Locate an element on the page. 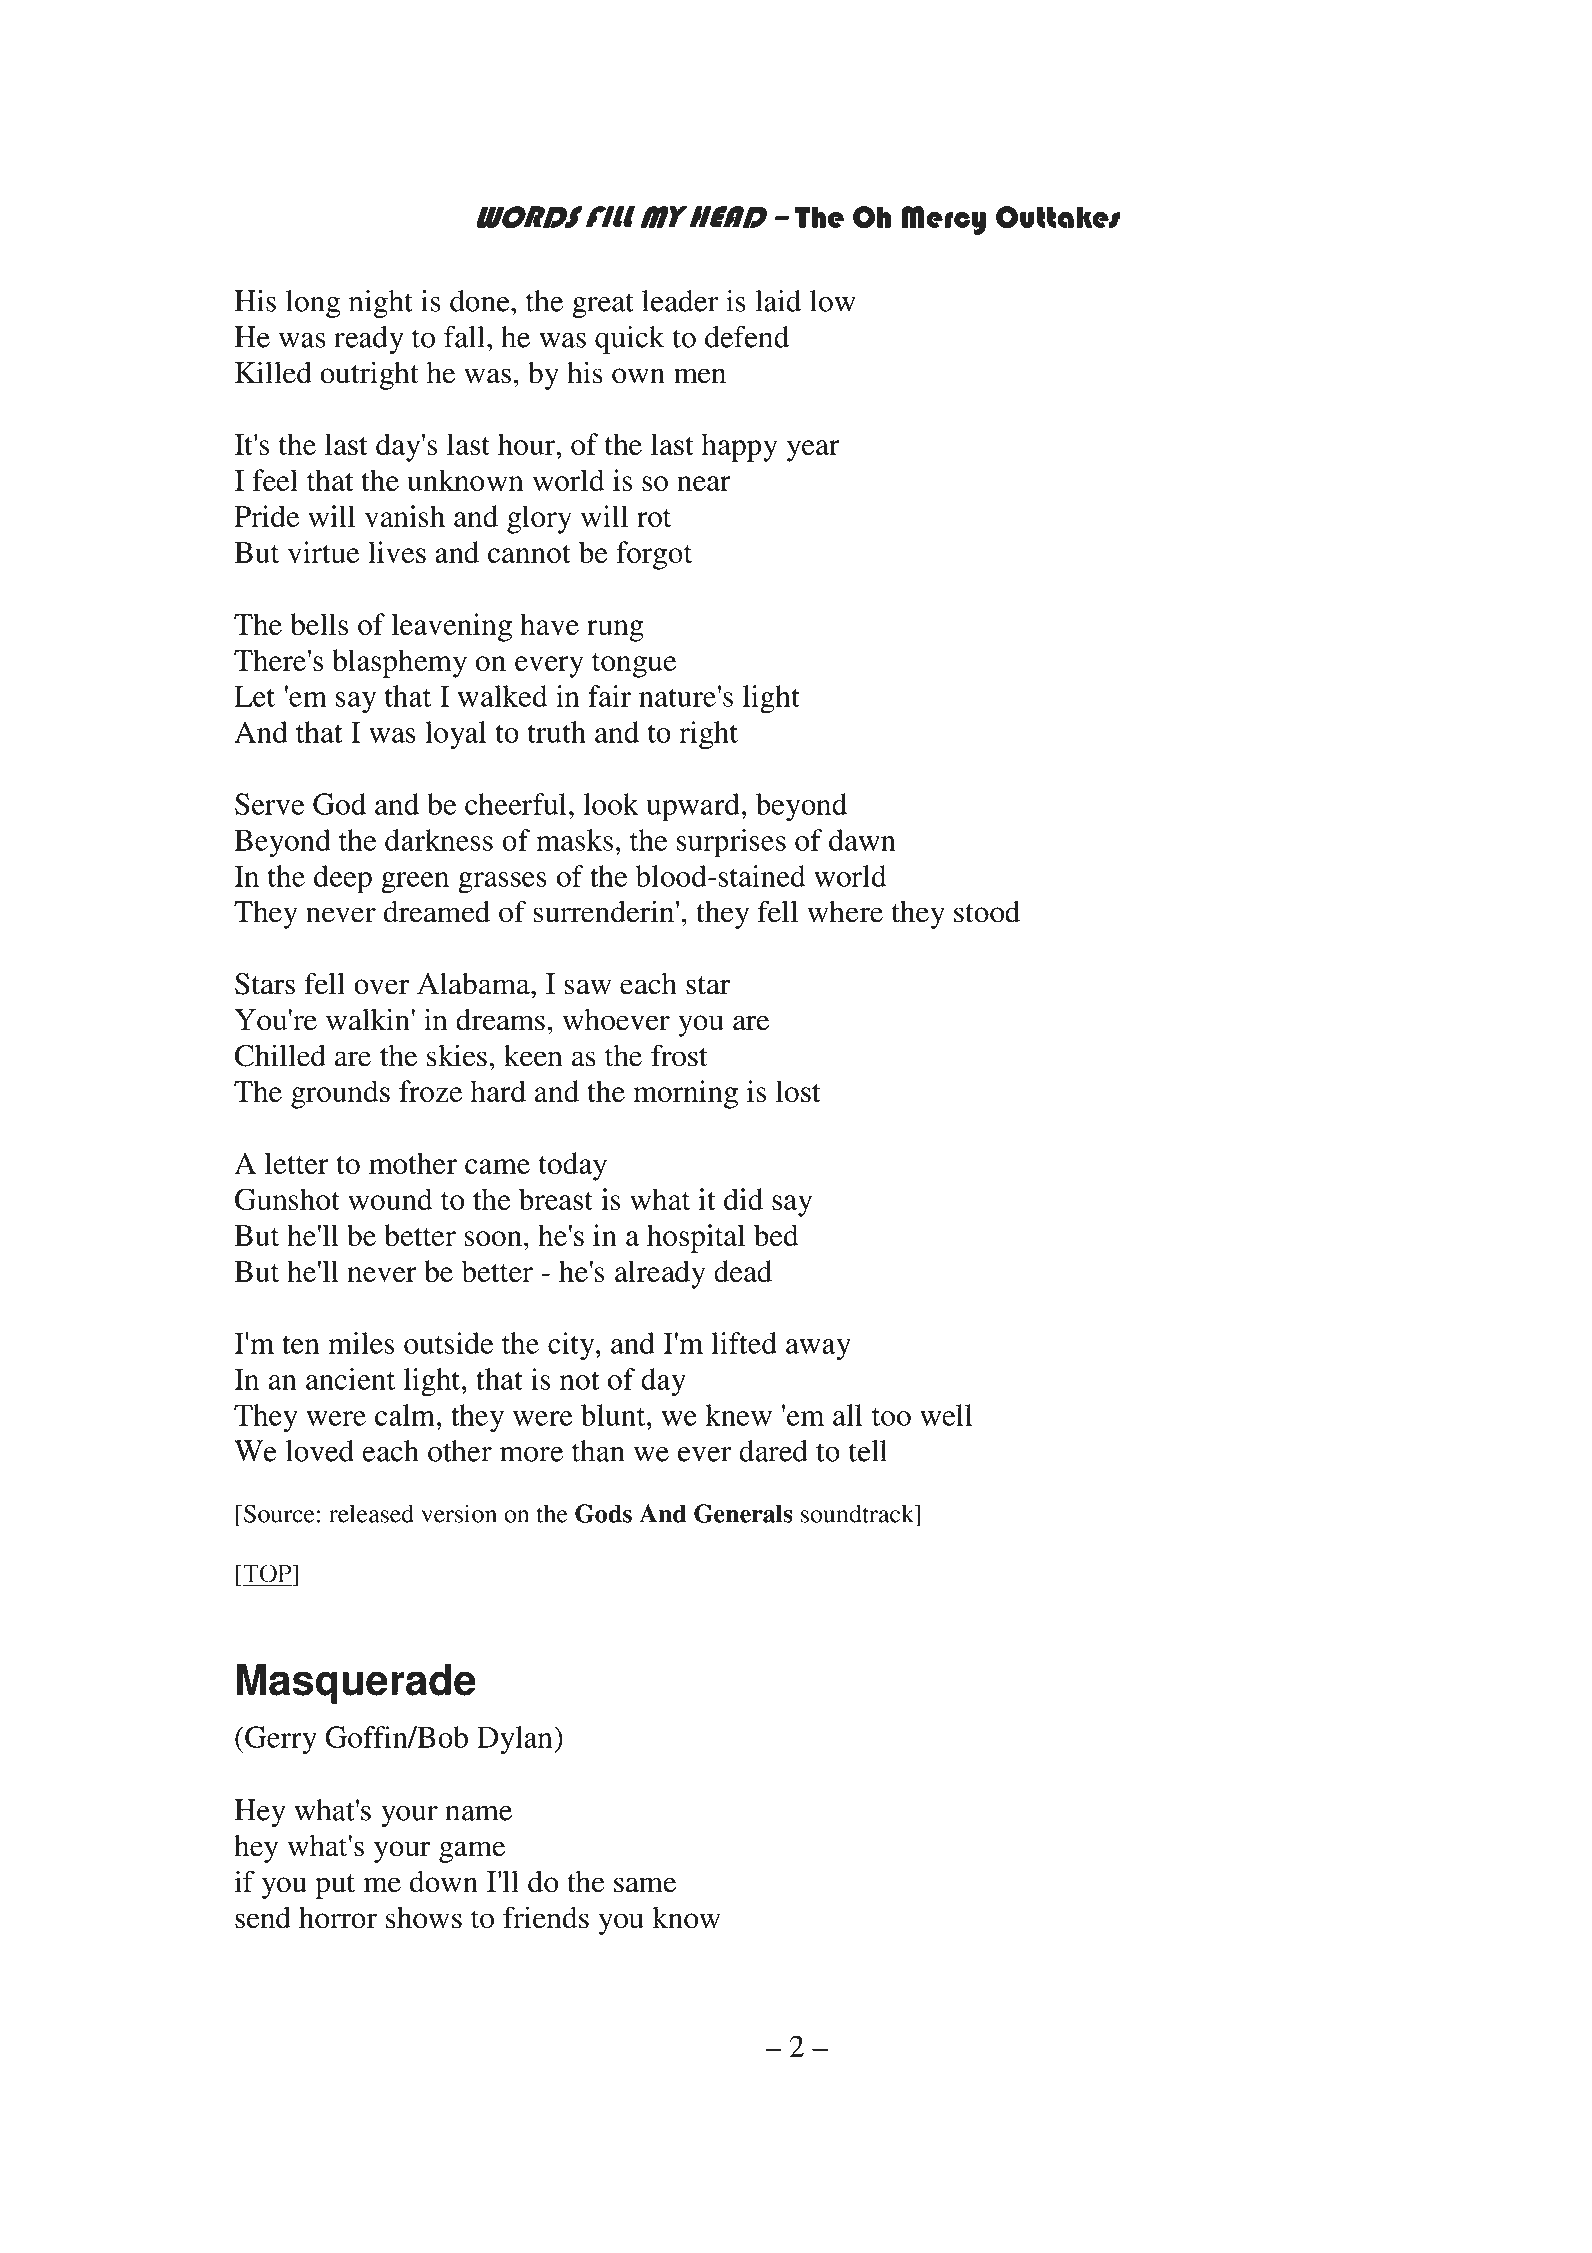 Image resolution: width=1592 pixels, height=2253 pixels. night is located at coordinates (381, 304).
